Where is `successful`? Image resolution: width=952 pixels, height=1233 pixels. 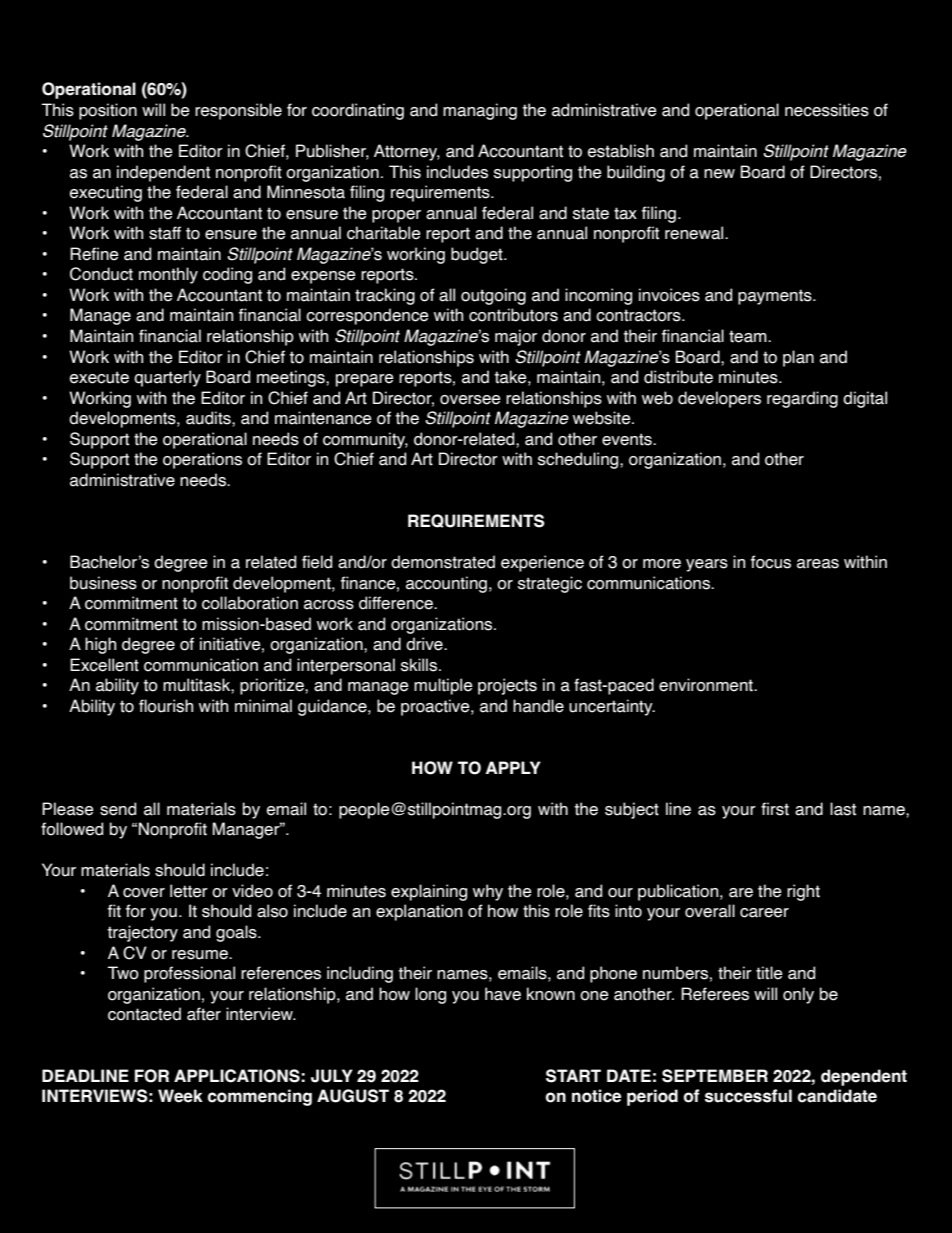 successful is located at coordinates (748, 1096).
